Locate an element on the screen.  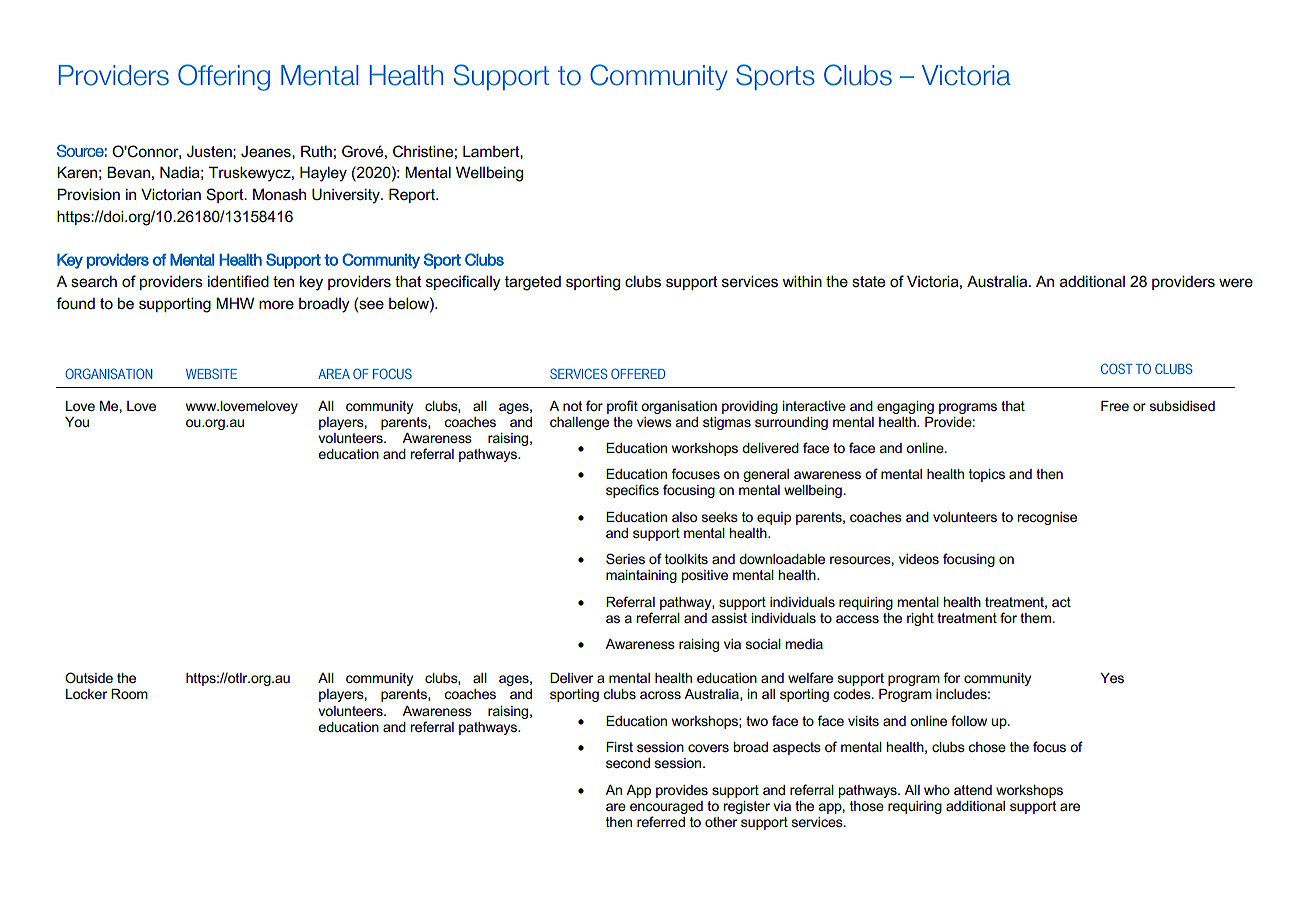
assist is located at coordinates (729, 618).
